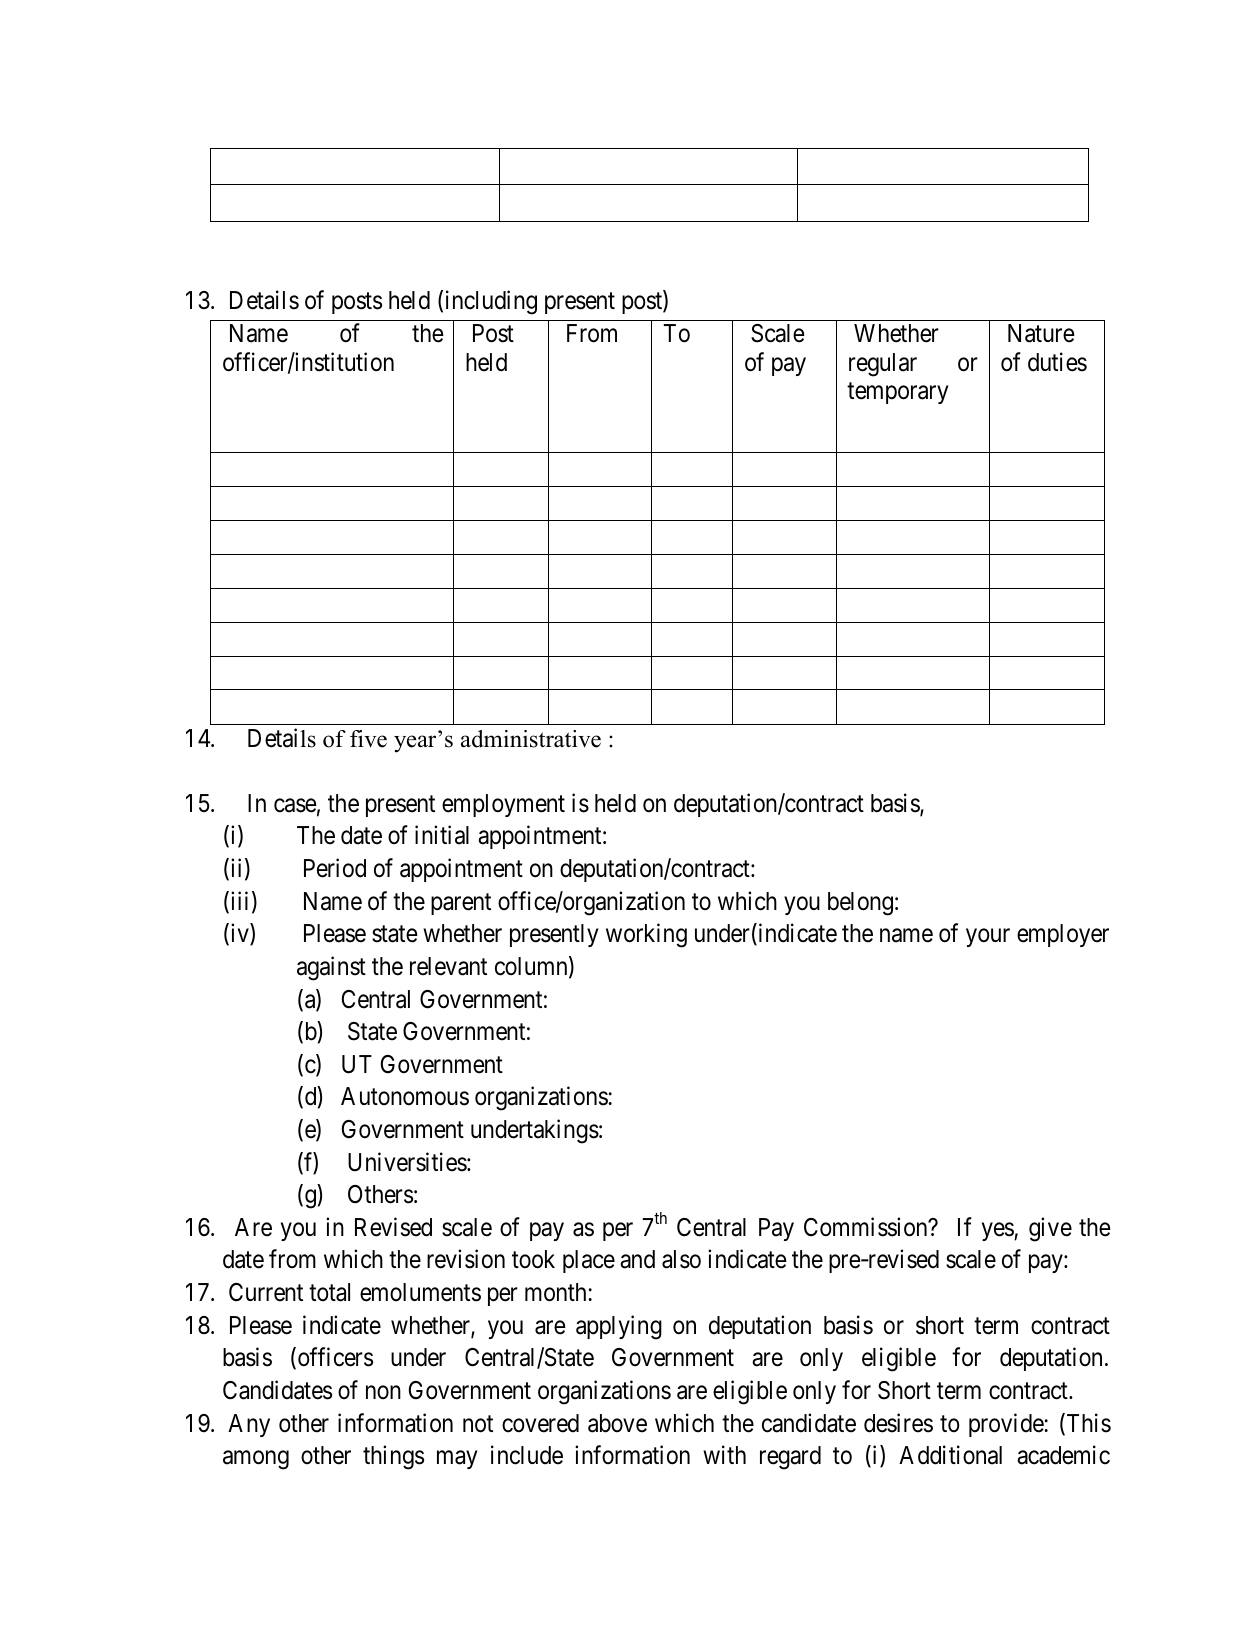 Image resolution: width=1258 pixels, height=1627 pixels. Describe the element at coordinates (1041, 333) in the image. I see `Nature` at that location.
